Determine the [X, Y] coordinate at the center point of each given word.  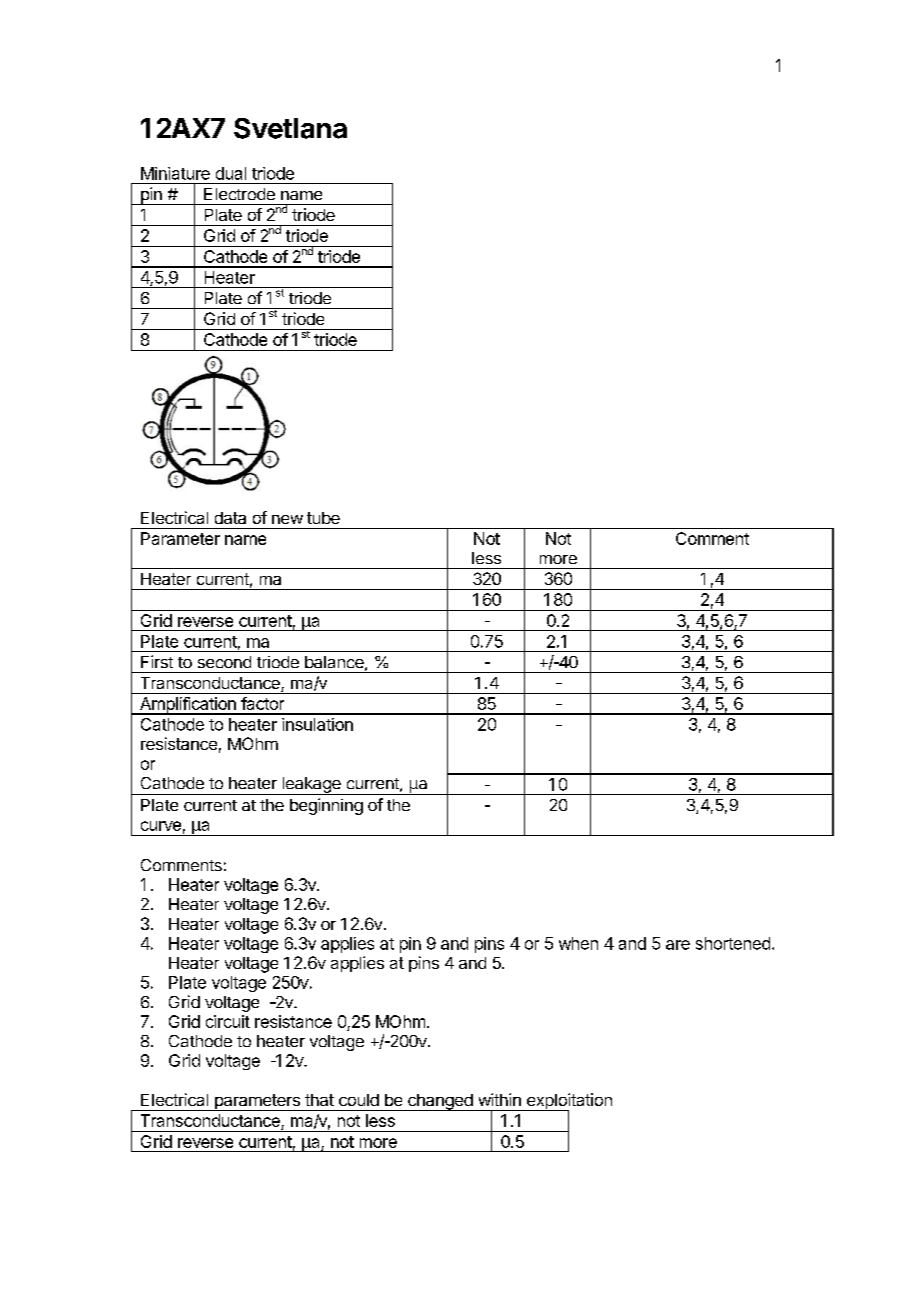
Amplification [187, 706]
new [287, 519]
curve [161, 826]
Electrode [239, 194]
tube [323, 518]
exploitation [568, 1102]
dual [231, 173]
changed [440, 1102]
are [678, 945]
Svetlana [290, 128]
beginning [326, 806]
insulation [317, 724]
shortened [733, 943]
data [230, 518]
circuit [228, 1021]
